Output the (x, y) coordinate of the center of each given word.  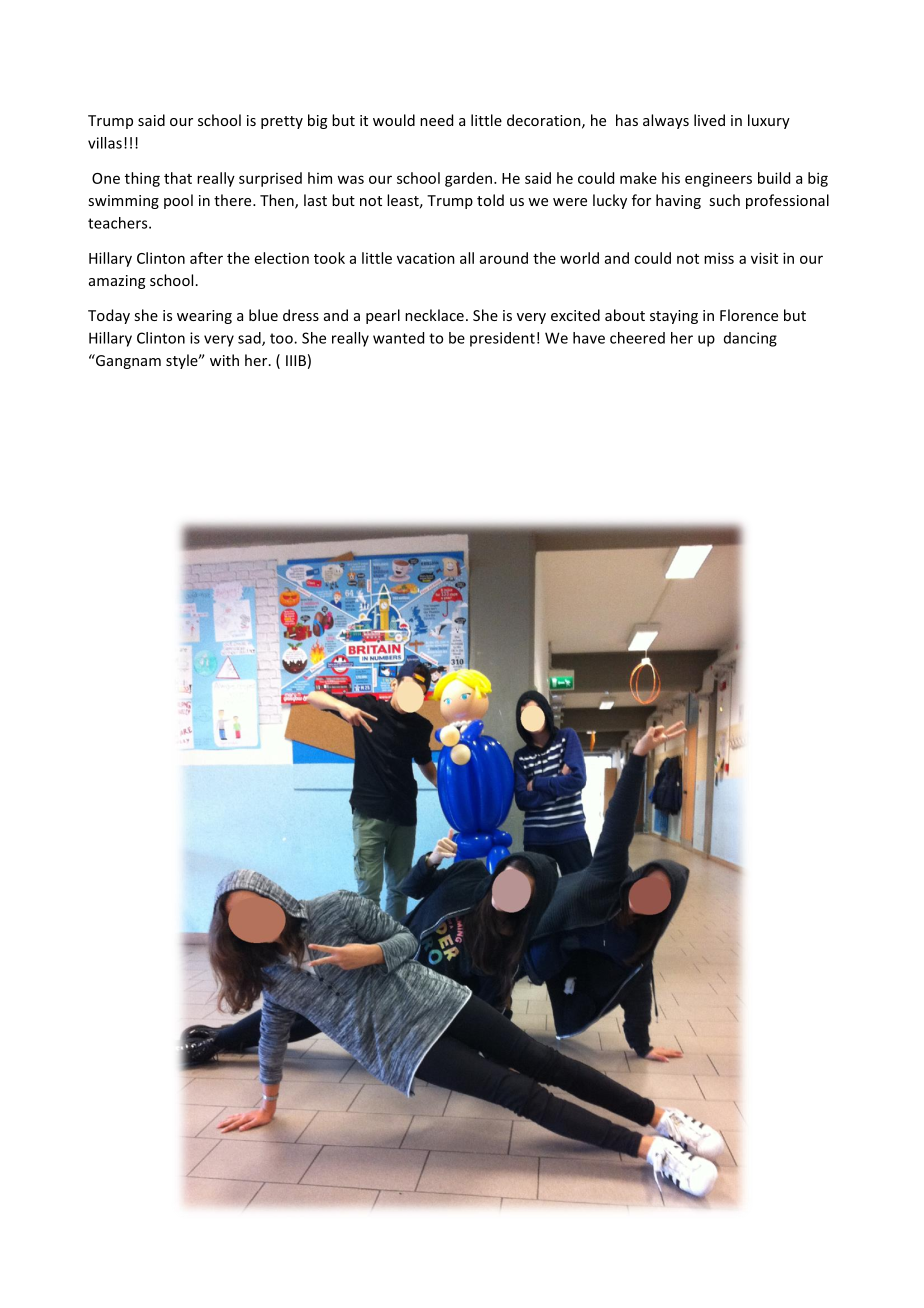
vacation (426, 258)
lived (709, 120)
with (224, 360)
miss (719, 258)
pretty (282, 122)
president (502, 339)
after (206, 258)
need (436, 120)
